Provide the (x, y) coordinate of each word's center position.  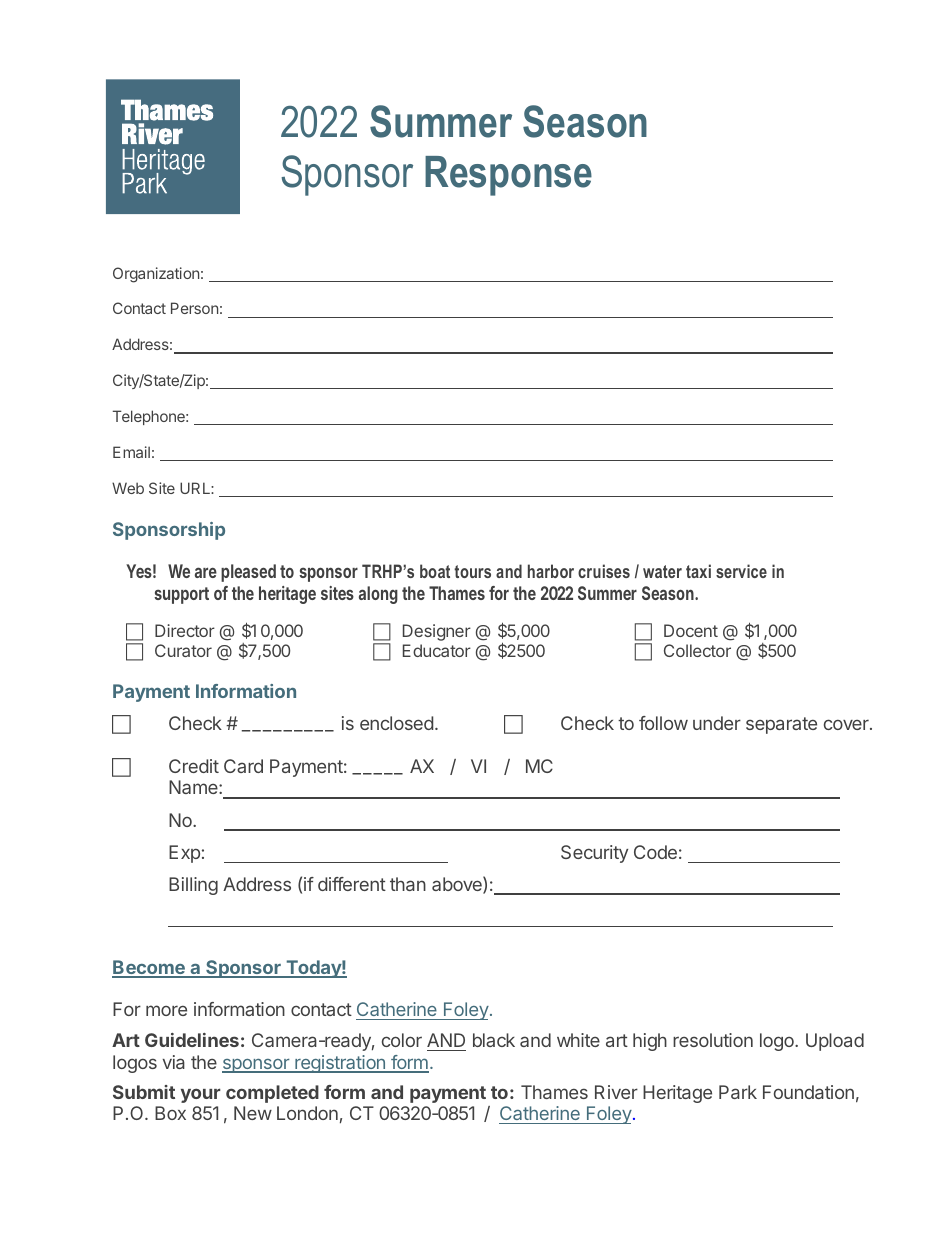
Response (508, 176)
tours (472, 571)
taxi (698, 571)
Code (655, 852)
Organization (156, 275)
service (741, 571)
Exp (184, 854)
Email (131, 452)
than (408, 884)
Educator (437, 650)
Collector (697, 650)
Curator (183, 650)
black (494, 1040)
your (201, 1095)
